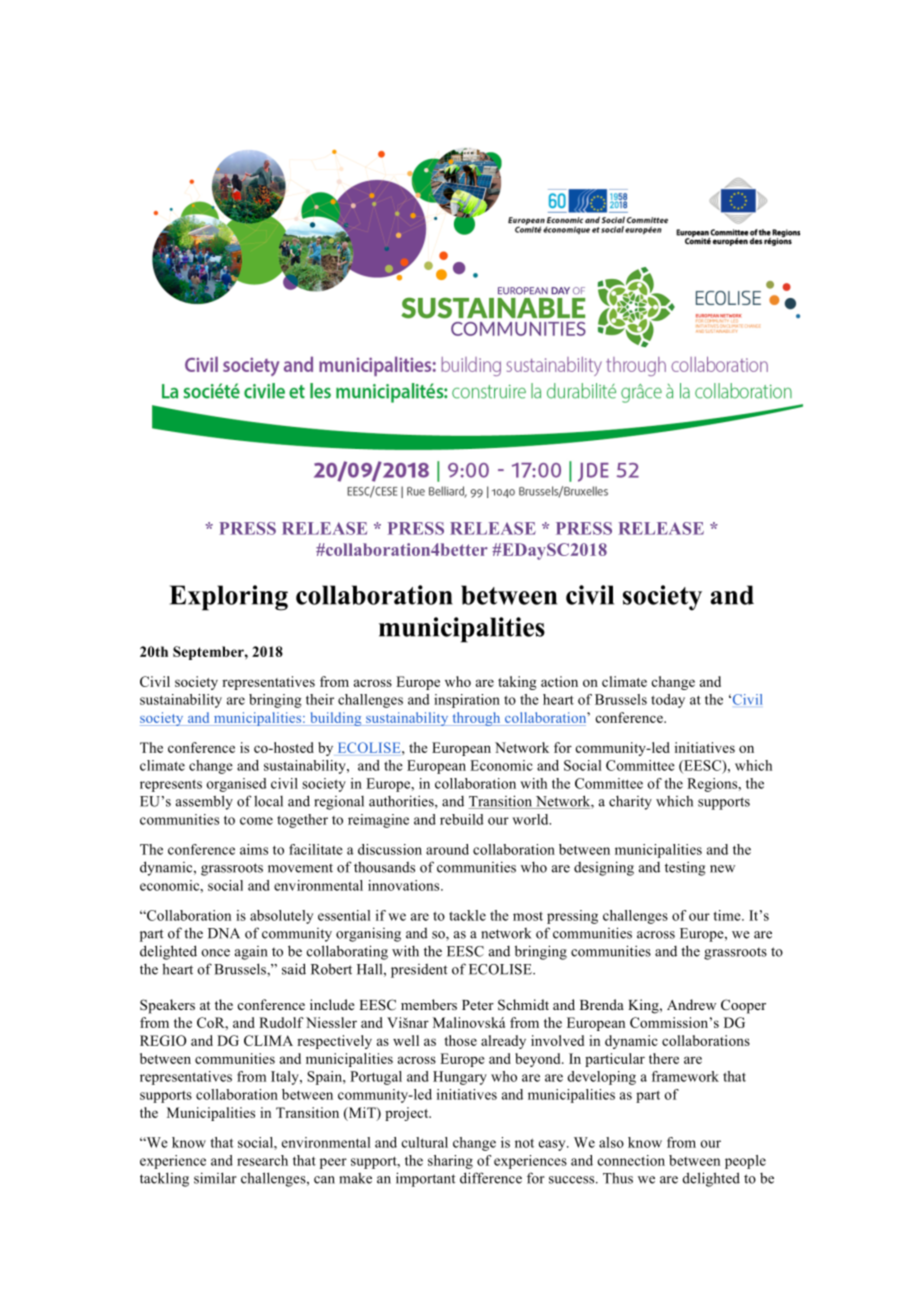 The width and height of the image is (924, 1308). What do you see at coordinates (668, 701) in the image?
I see `today` at bounding box center [668, 701].
